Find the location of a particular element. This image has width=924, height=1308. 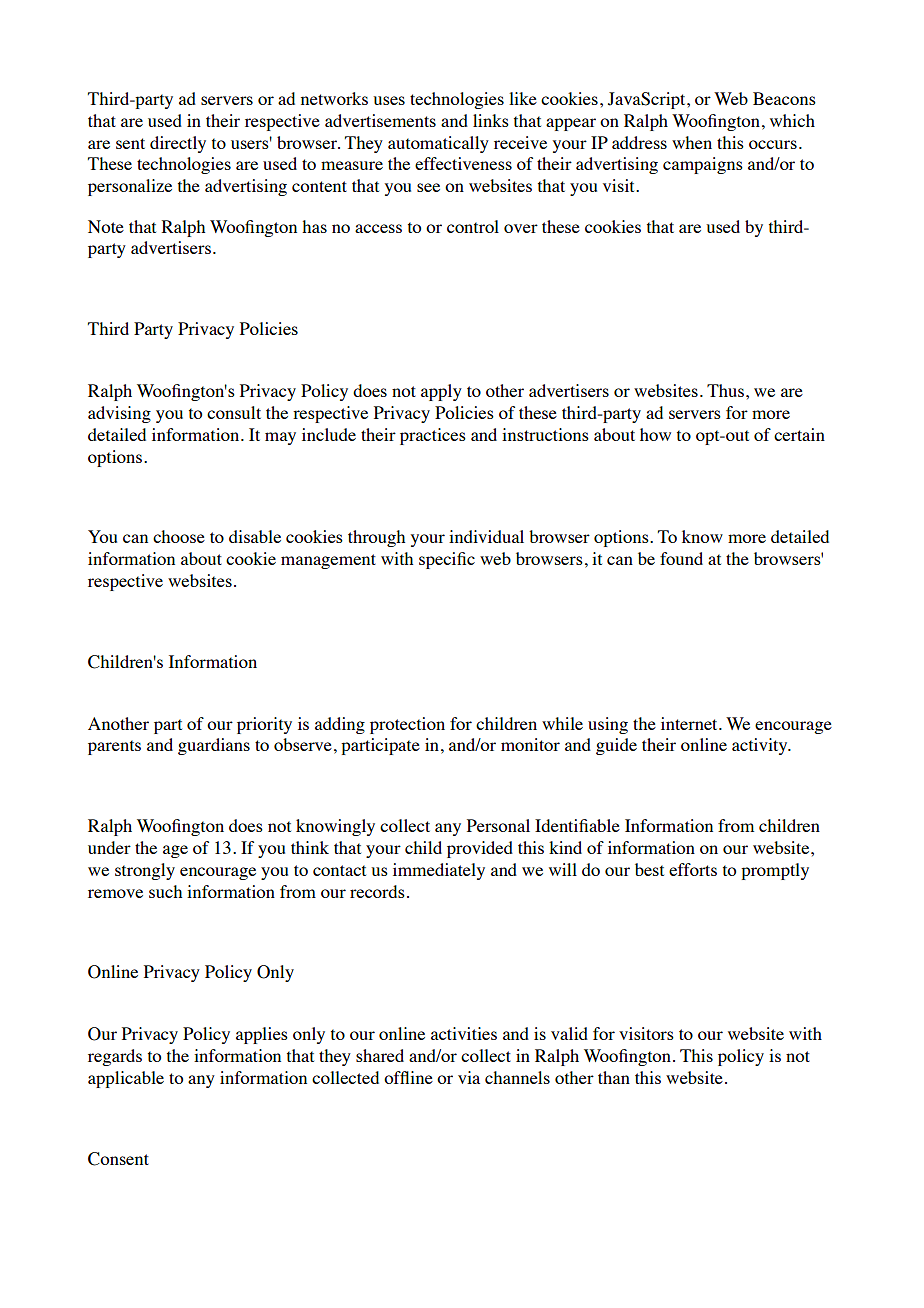

automatically is located at coordinates (438, 144).
